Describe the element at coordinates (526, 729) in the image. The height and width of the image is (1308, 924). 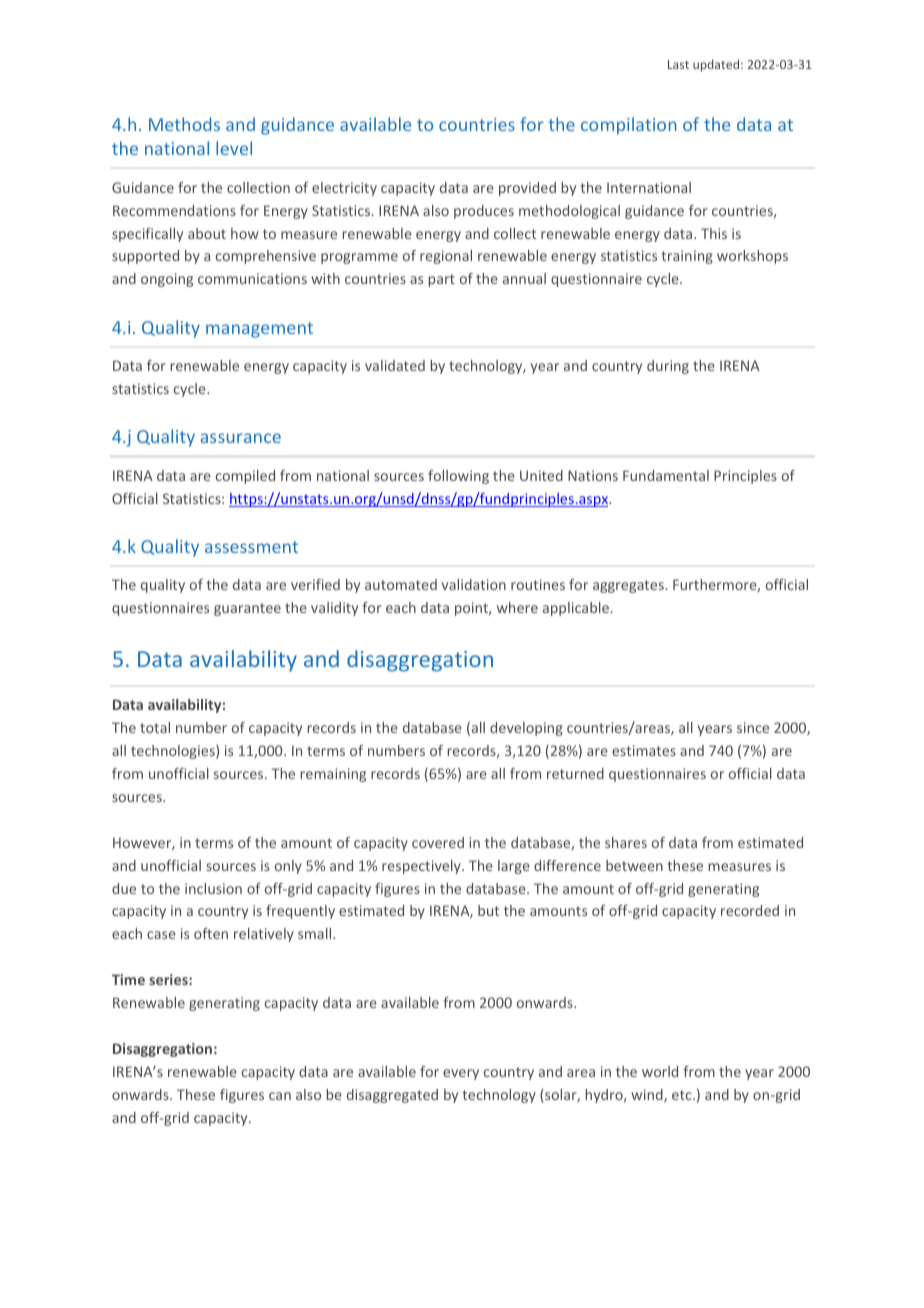
I see `developing` at that location.
